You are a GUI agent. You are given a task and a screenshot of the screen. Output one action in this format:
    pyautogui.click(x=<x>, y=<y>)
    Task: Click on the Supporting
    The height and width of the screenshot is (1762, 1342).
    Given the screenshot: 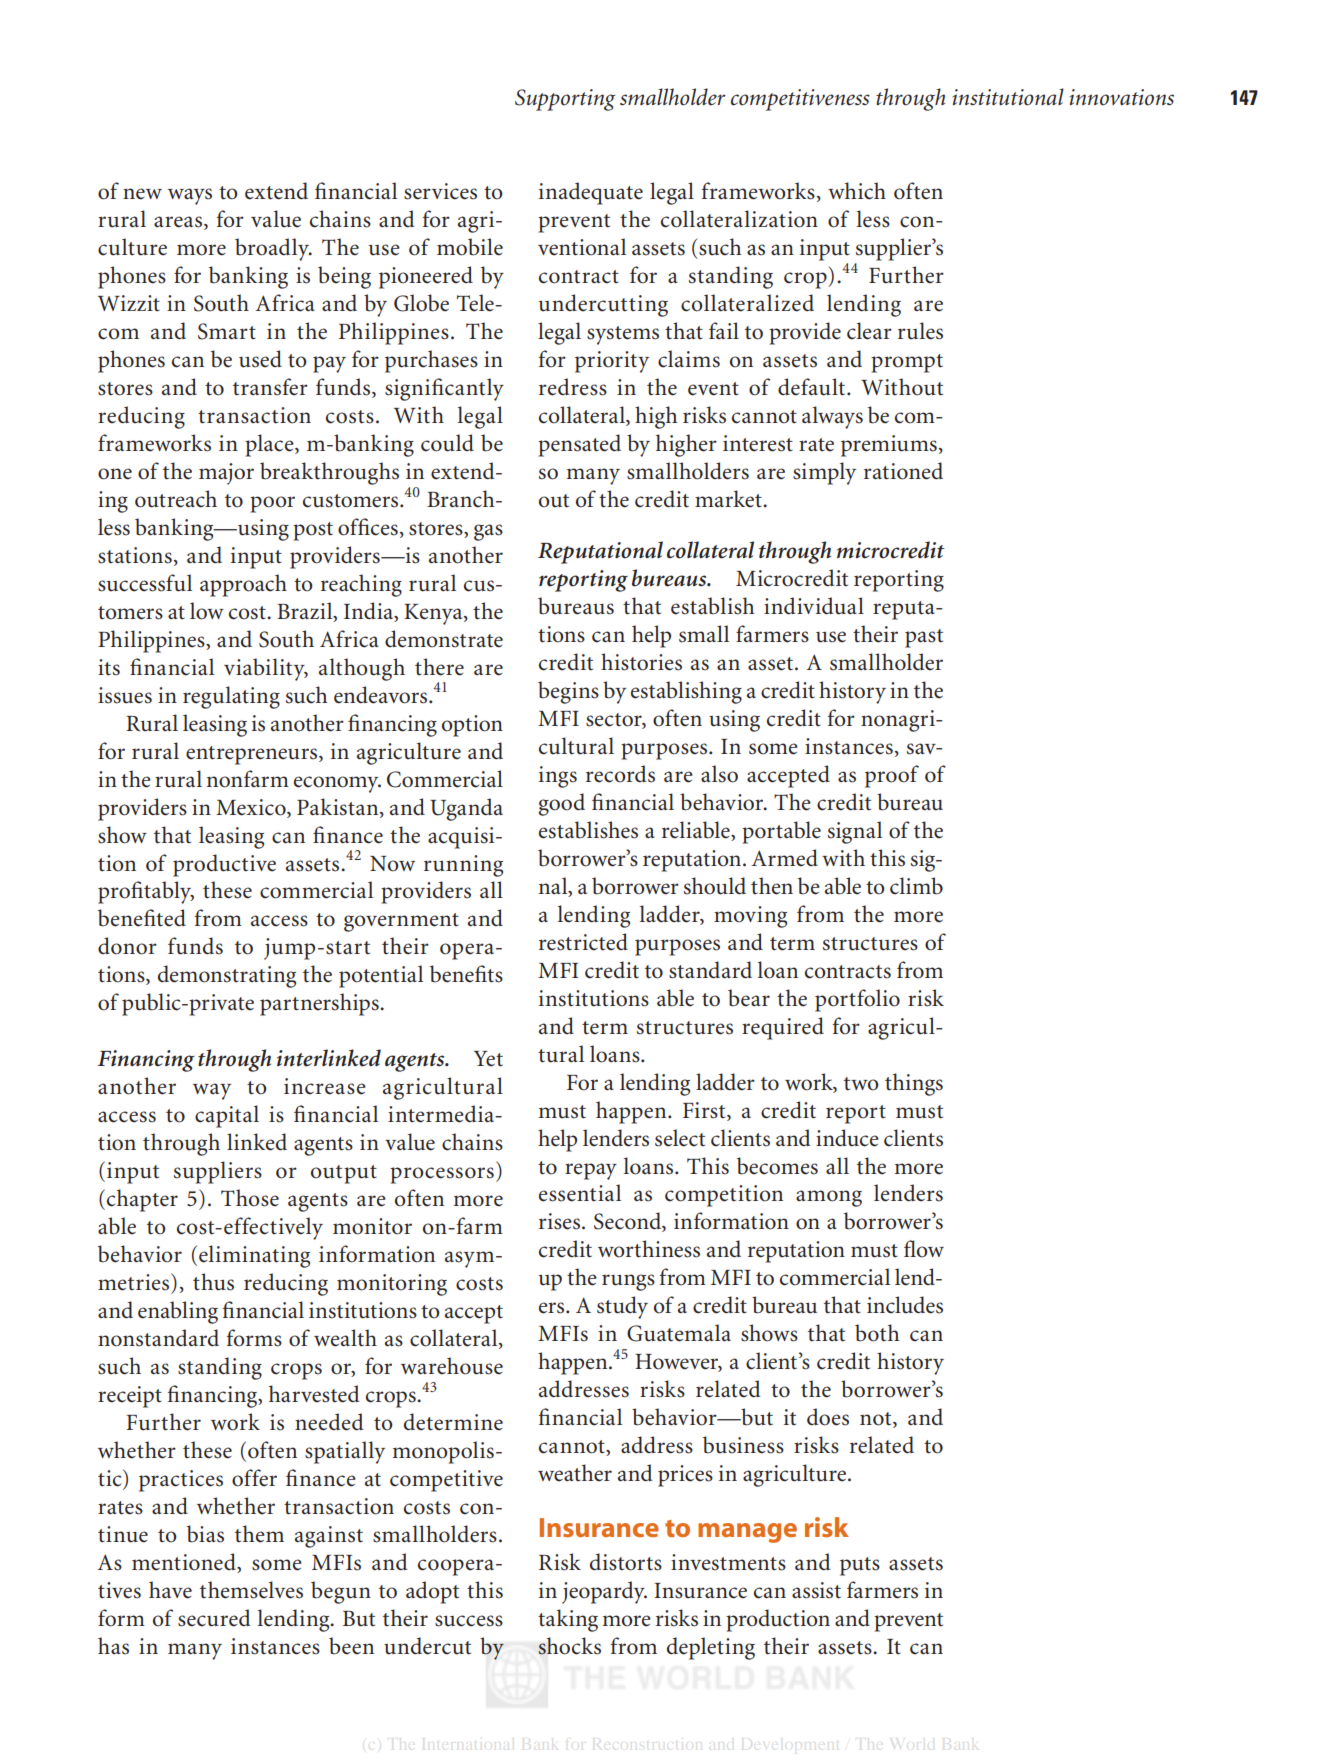 What is the action you would take?
    pyautogui.click(x=565, y=100)
